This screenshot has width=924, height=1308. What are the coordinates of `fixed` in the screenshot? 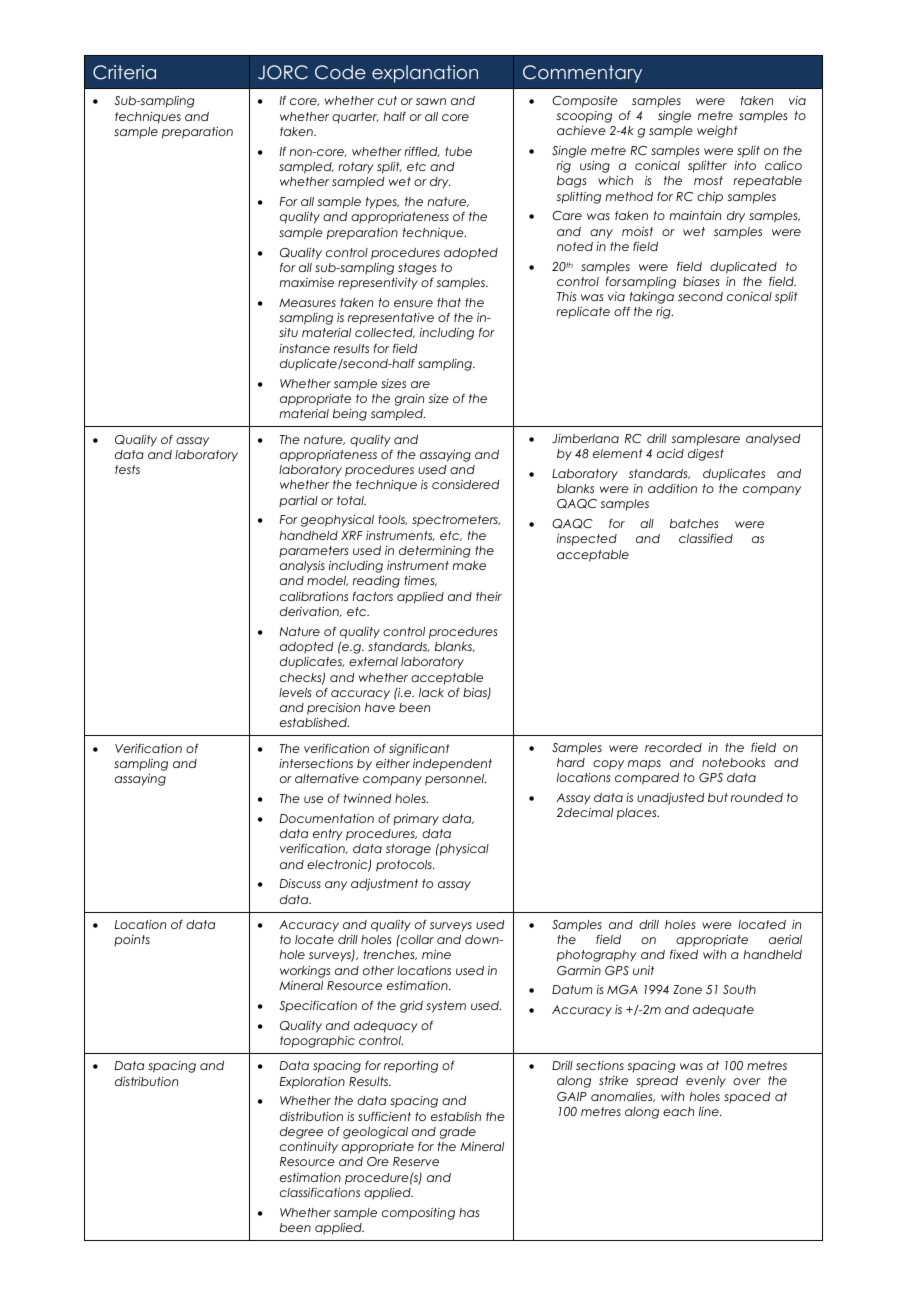 It's located at (684, 954).
